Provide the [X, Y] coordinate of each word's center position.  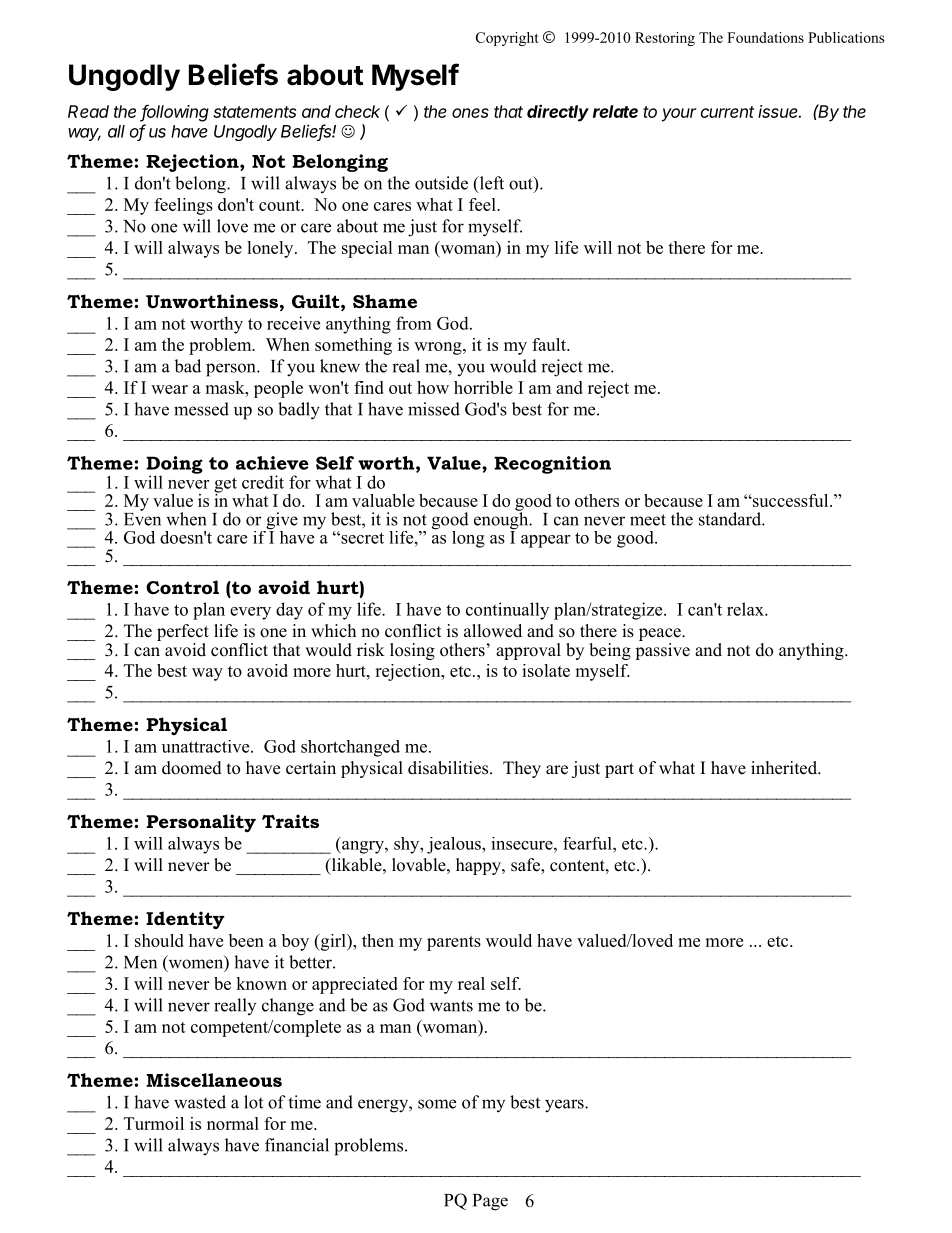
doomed [192, 768]
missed [434, 409]
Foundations [765, 37]
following [174, 113]
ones [470, 113]
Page [490, 1202]
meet [648, 520]
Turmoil [154, 1123]
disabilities [449, 768]
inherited [785, 768]
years [565, 1106]
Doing [174, 466]
